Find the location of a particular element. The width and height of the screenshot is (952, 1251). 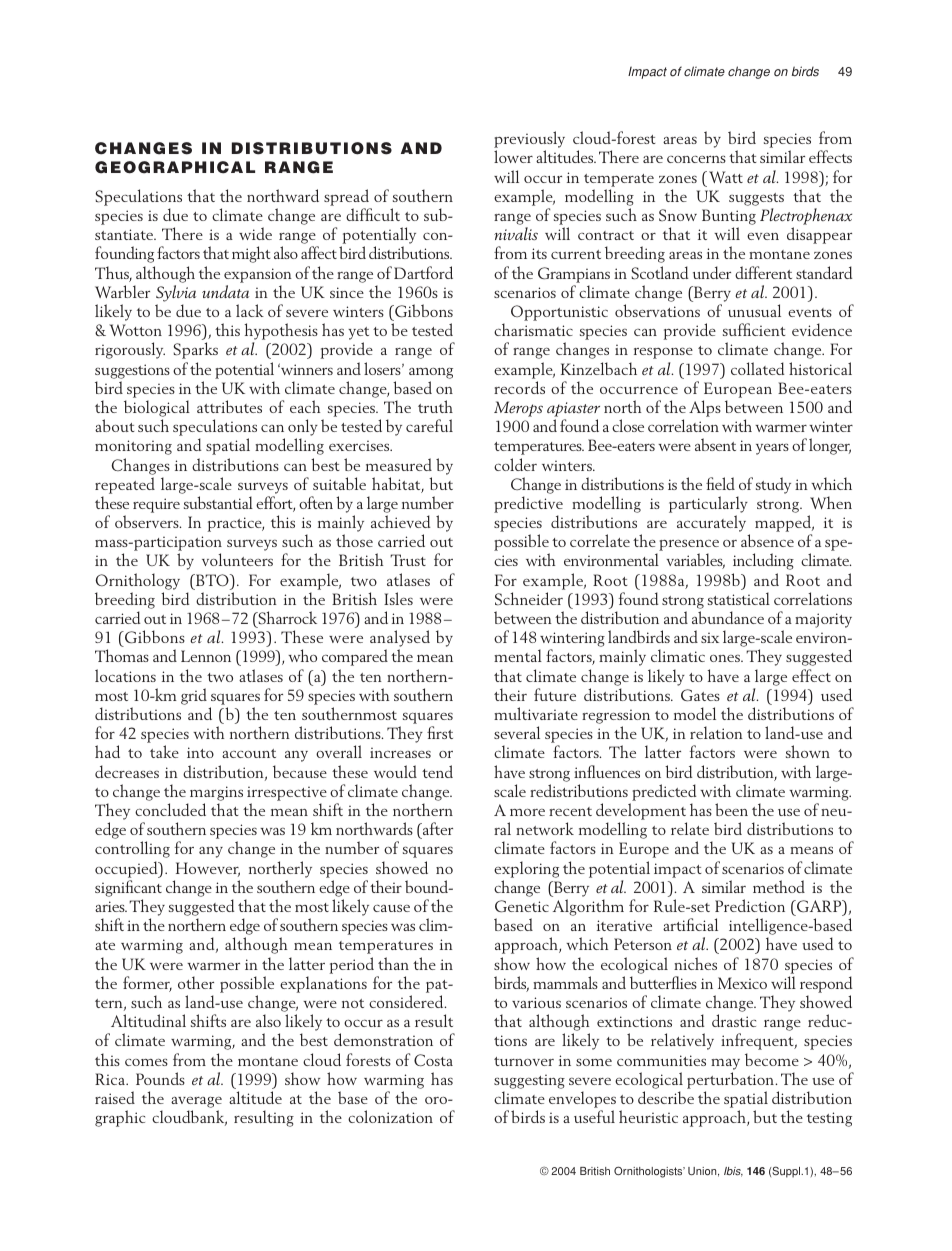

Lennon is located at coordinates (206, 656).
